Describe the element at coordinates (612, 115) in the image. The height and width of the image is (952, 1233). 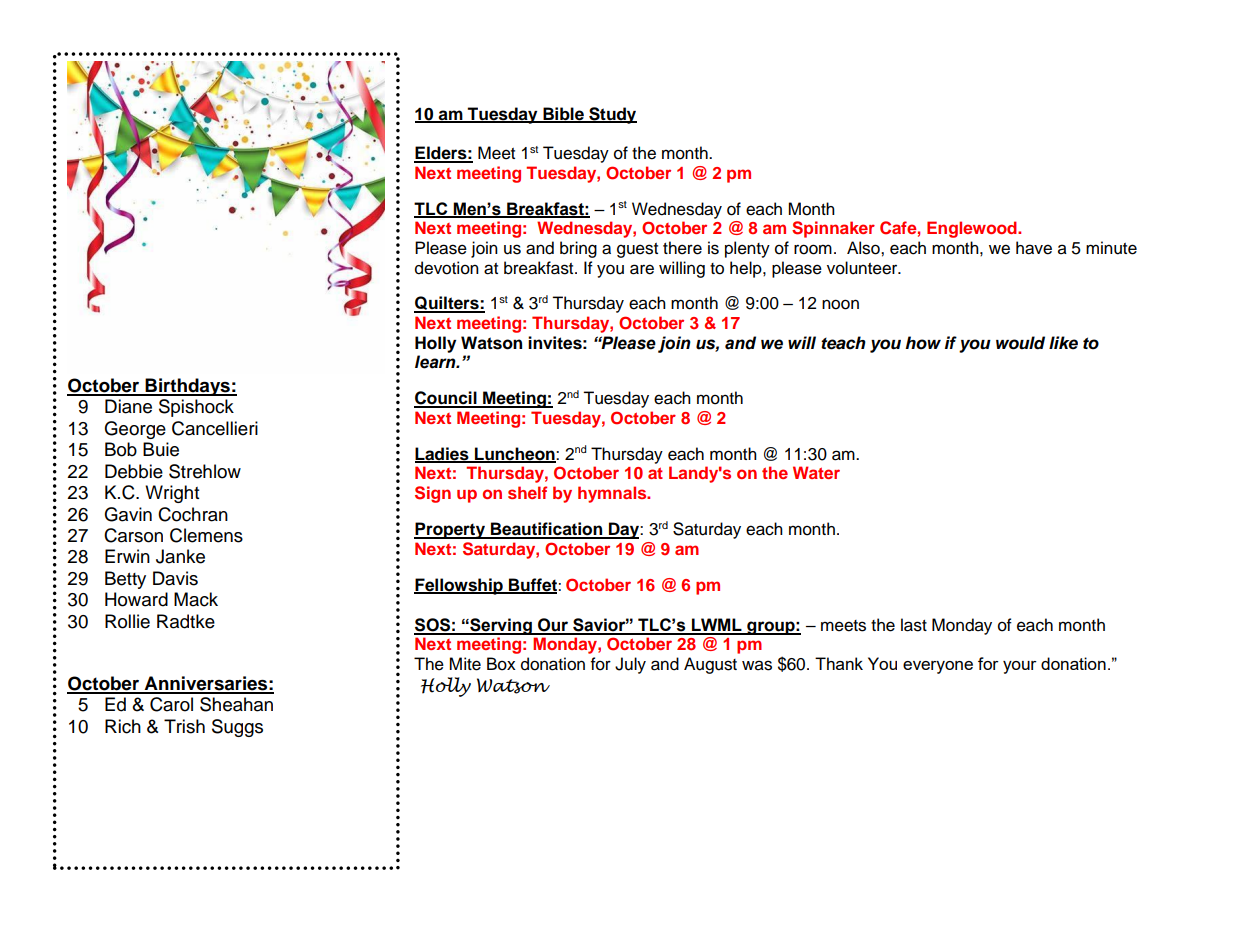
I see `Study` at that location.
